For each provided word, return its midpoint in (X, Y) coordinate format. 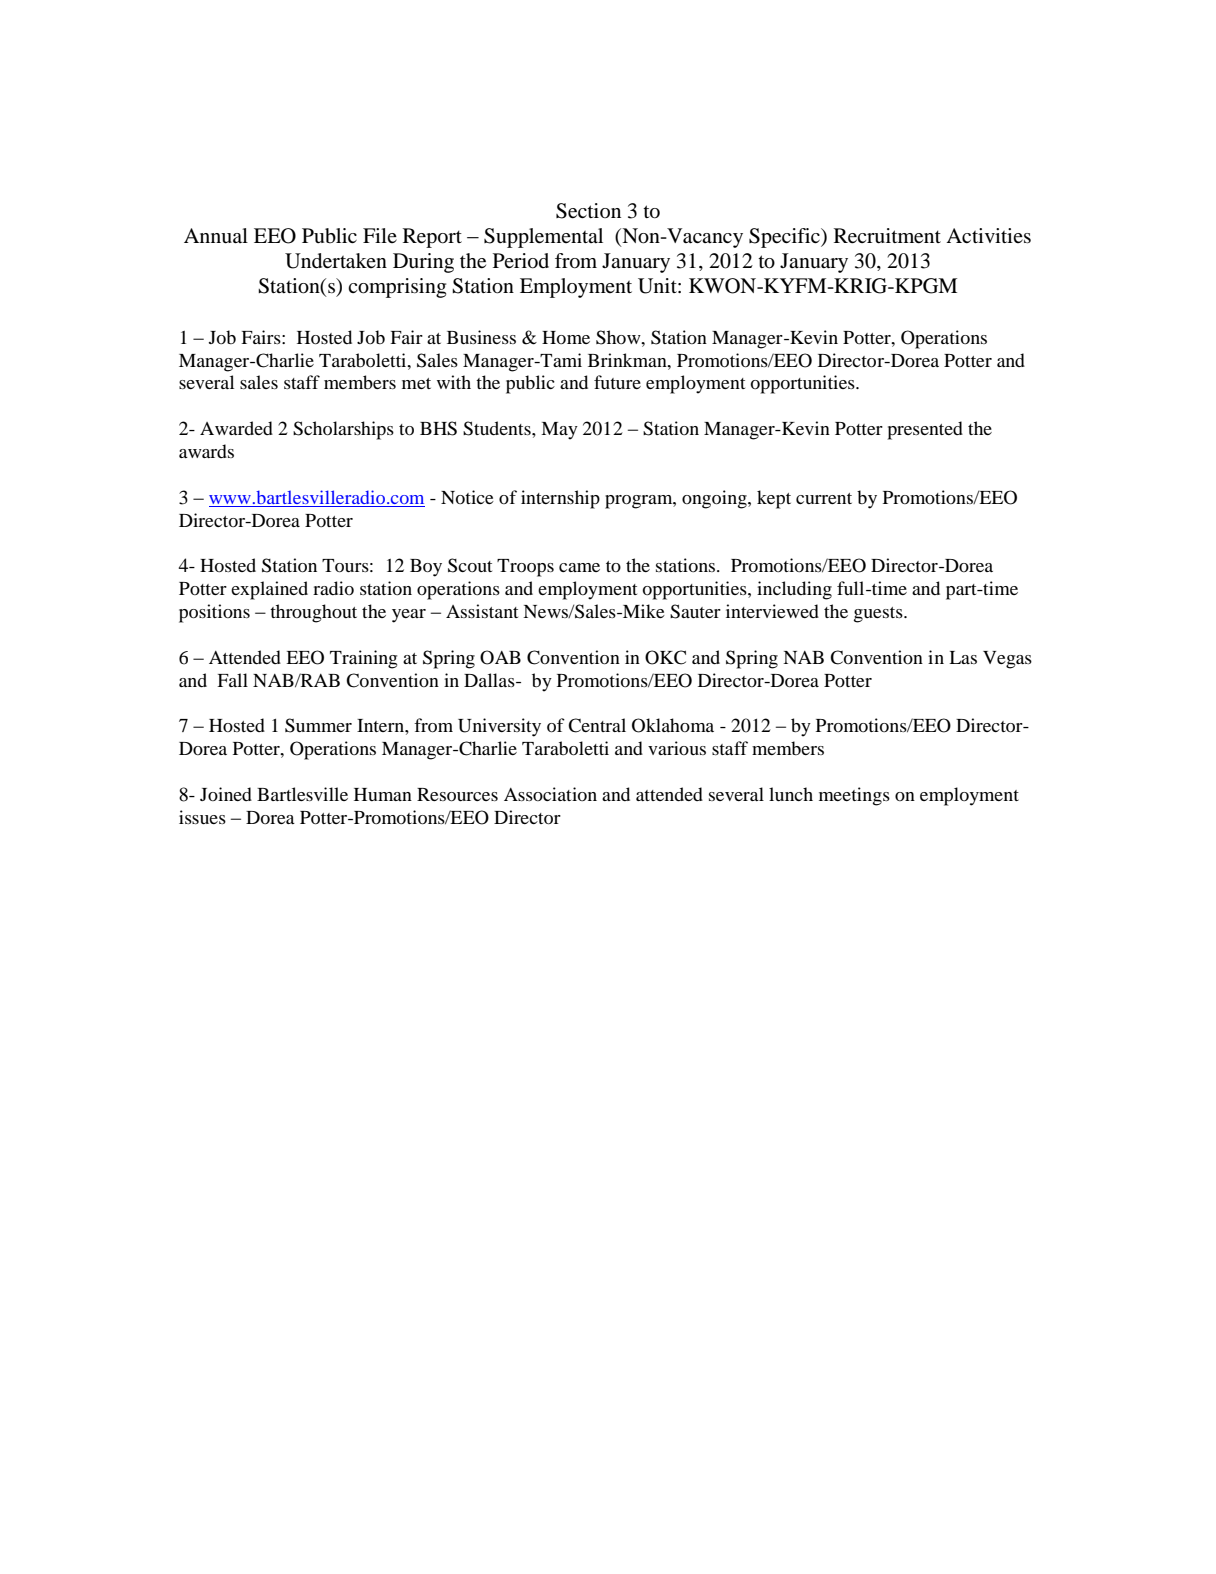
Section (588, 211)
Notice (467, 497)
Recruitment (887, 236)
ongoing (715, 499)
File (380, 235)
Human (383, 794)
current (824, 498)
